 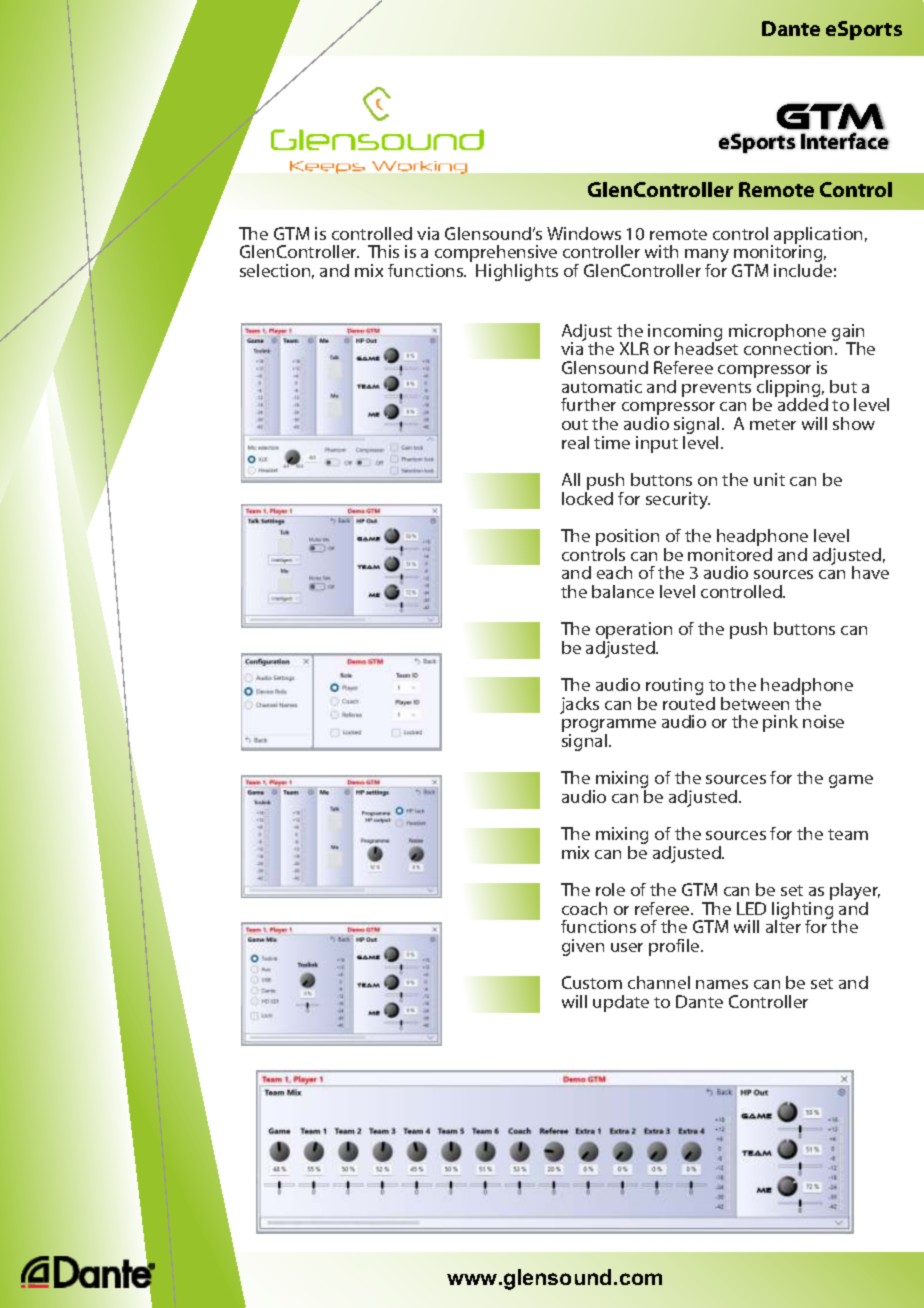 I want to click on jacks, so click(x=579, y=705).
